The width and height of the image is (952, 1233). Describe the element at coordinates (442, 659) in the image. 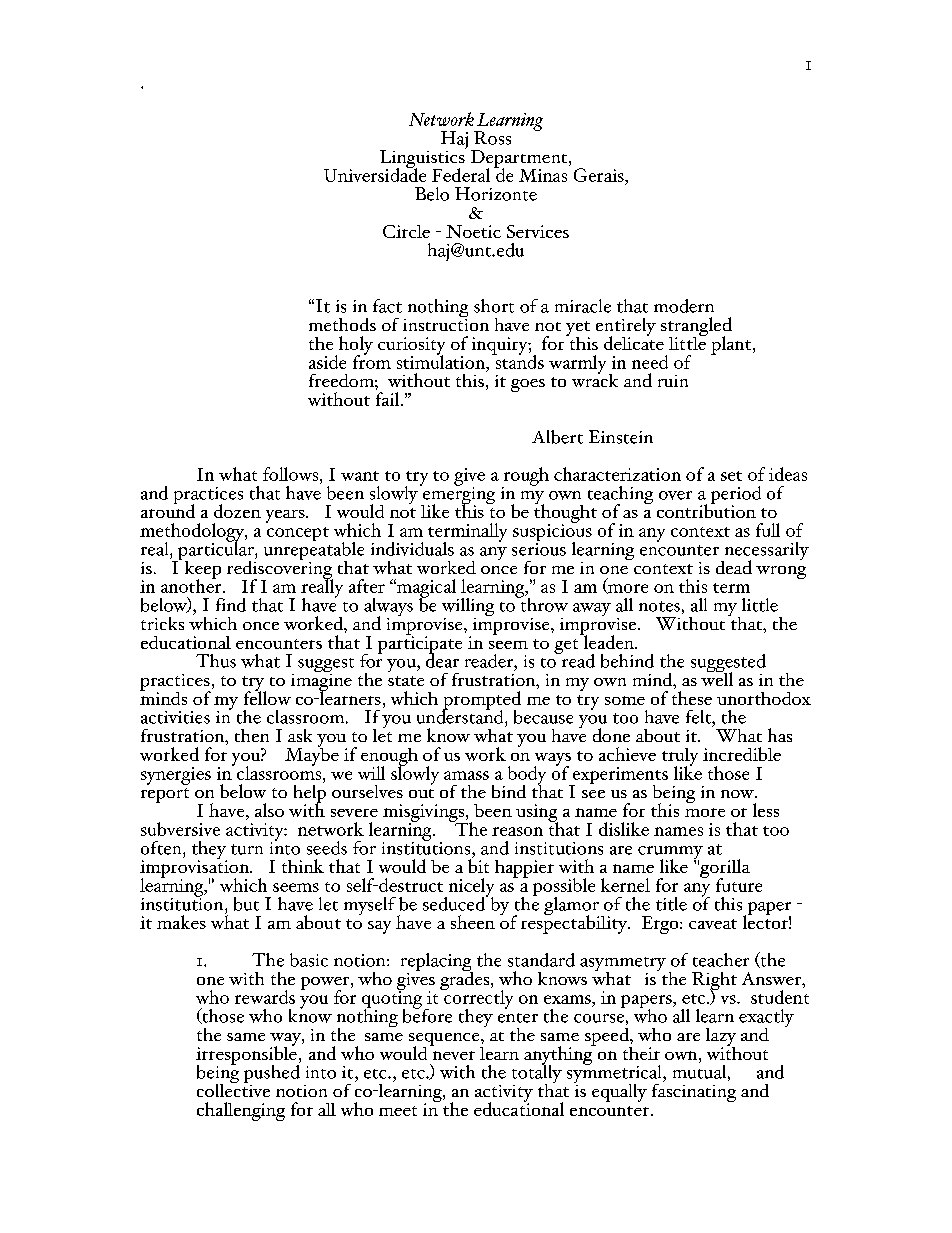

I see `dear` at that location.
